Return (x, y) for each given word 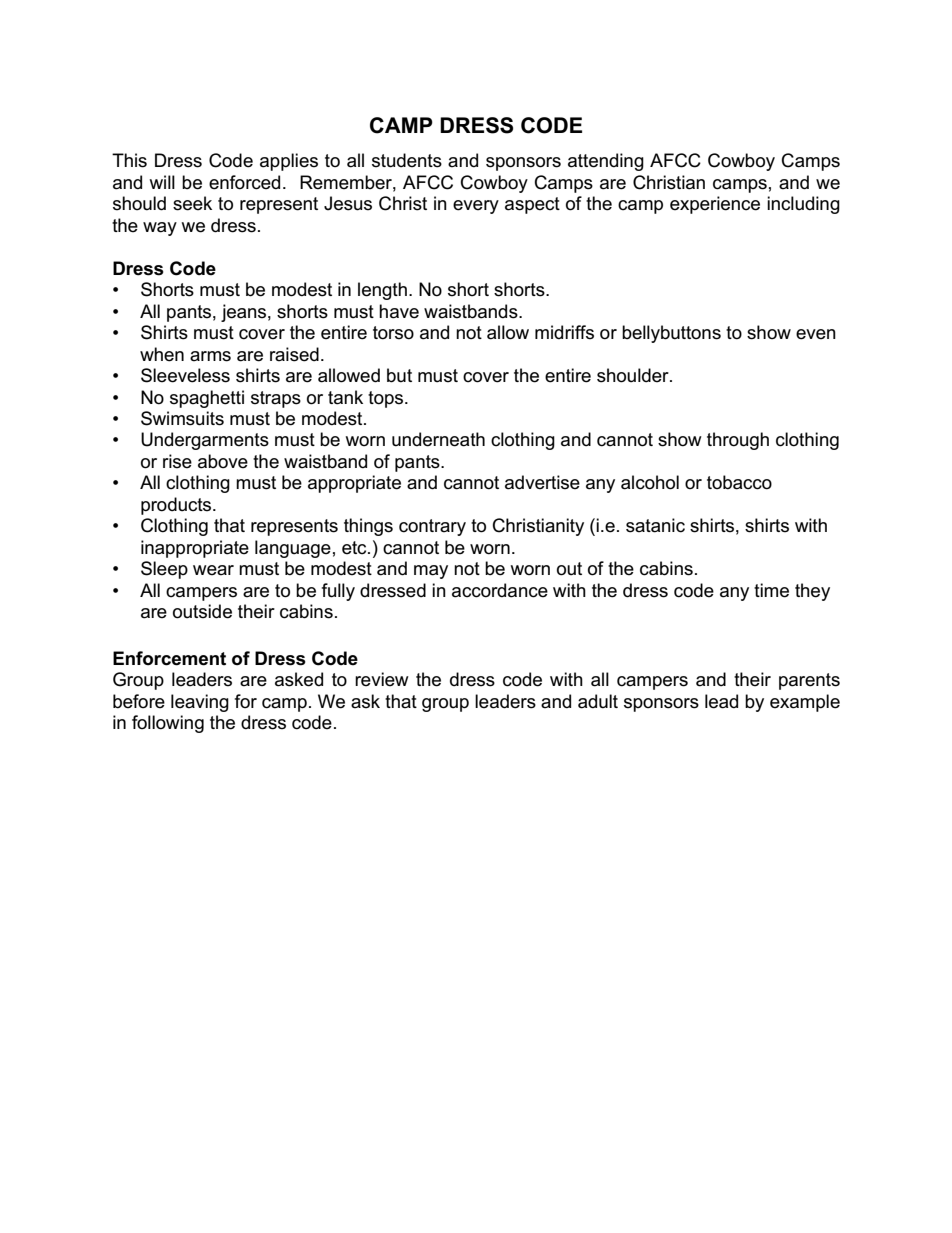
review (382, 679)
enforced (244, 182)
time (771, 590)
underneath (438, 439)
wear (213, 570)
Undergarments (205, 441)
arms (210, 356)
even (816, 334)
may (431, 572)
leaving (200, 703)
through (738, 441)
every (476, 207)
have (399, 311)
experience (715, 205)
